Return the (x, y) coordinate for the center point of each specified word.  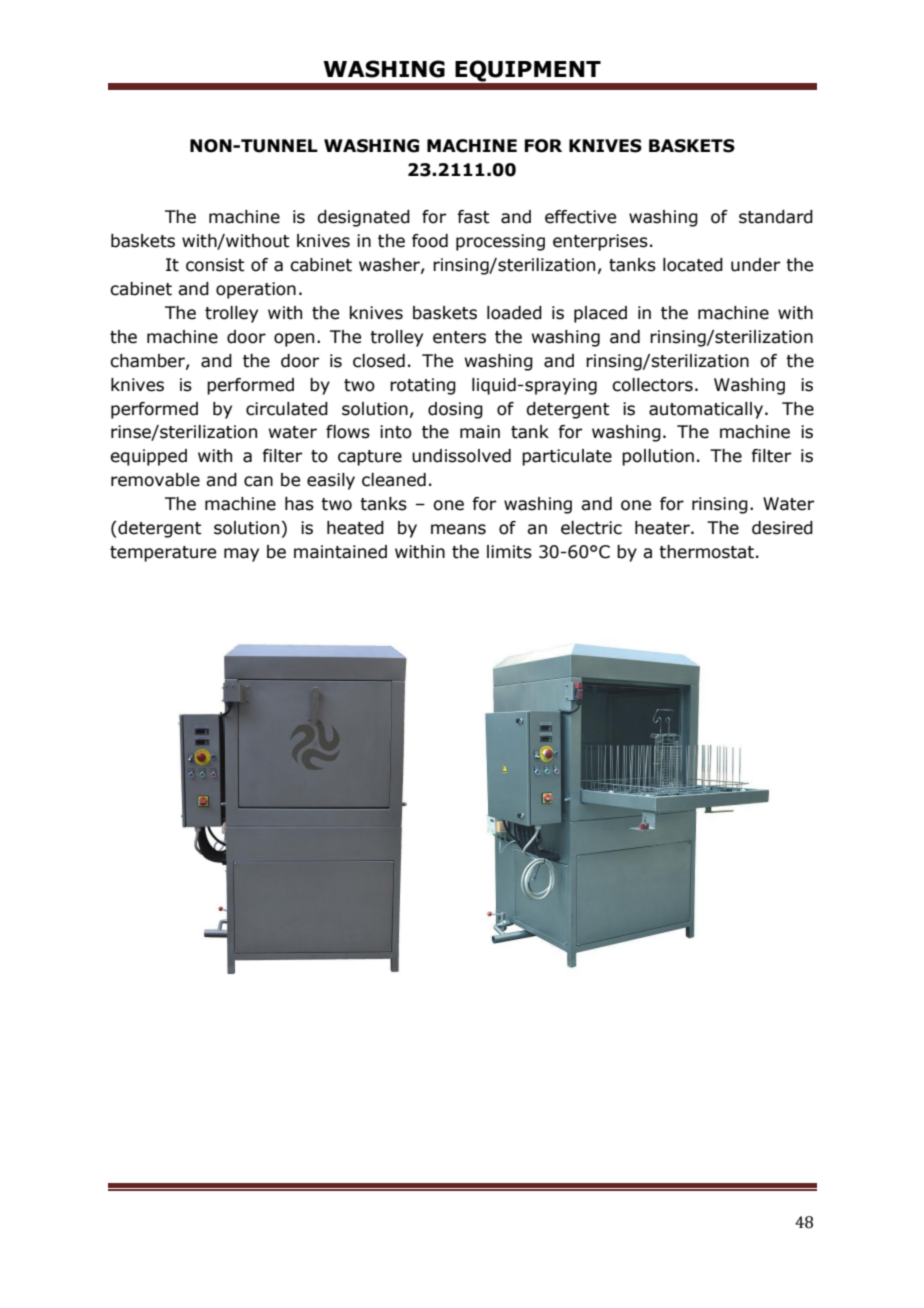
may (241, 555)
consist (215, 265)
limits (509, 552)
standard (776, 217)
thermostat (706, 552)
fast (473, 217)
